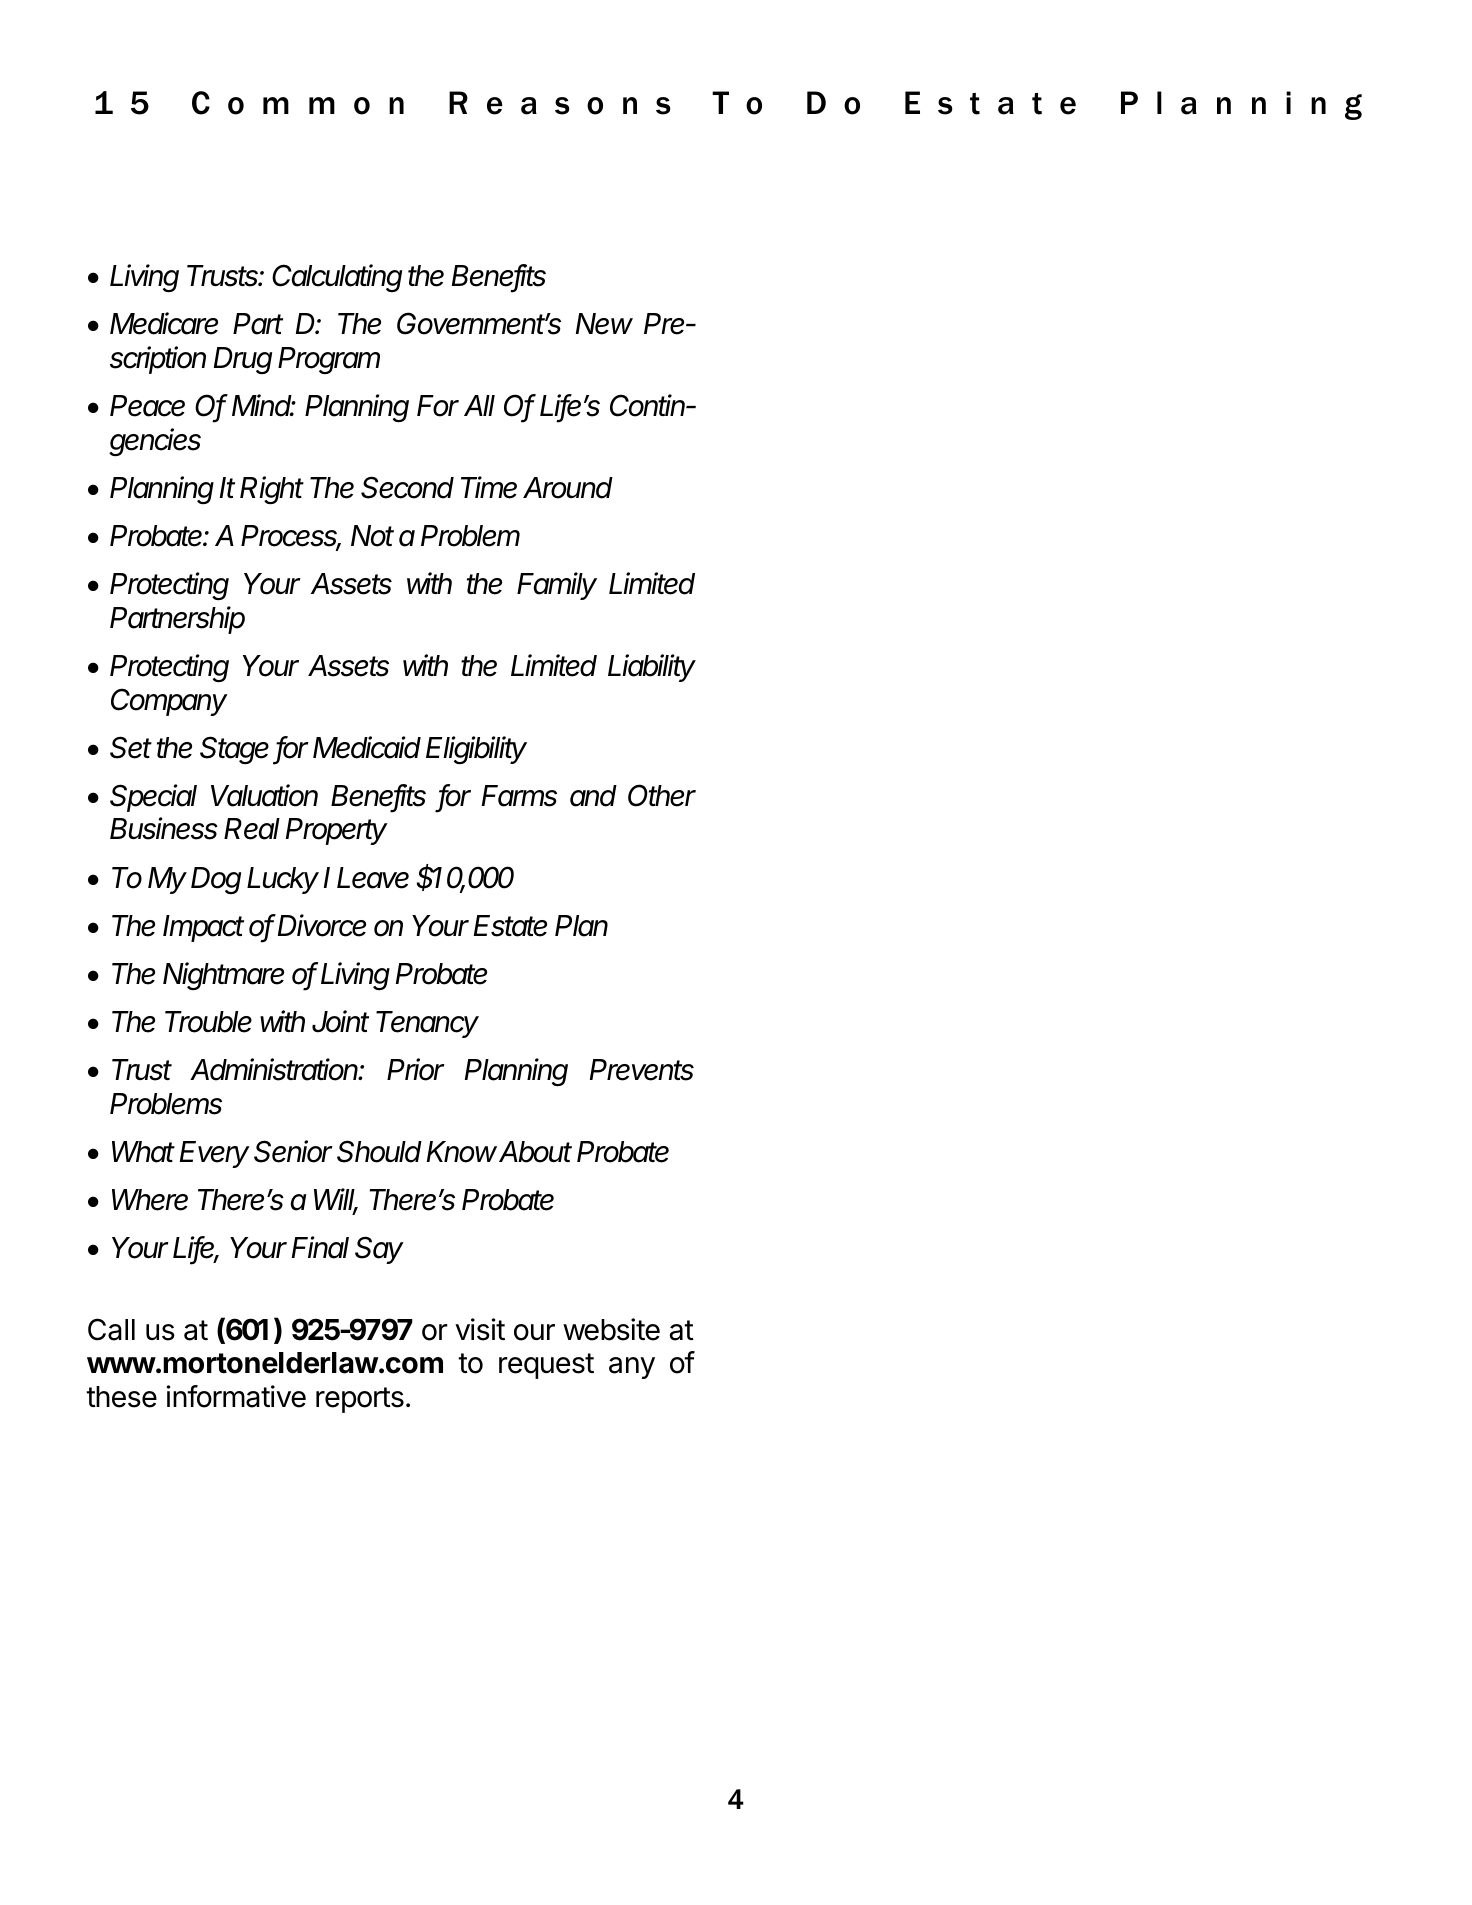 Image resolution: width=1472 pixels, height=1905 pixels. What do you see at coordinates (557, 586) in the document?
I see `Family` at bounding box center [557, 586].
